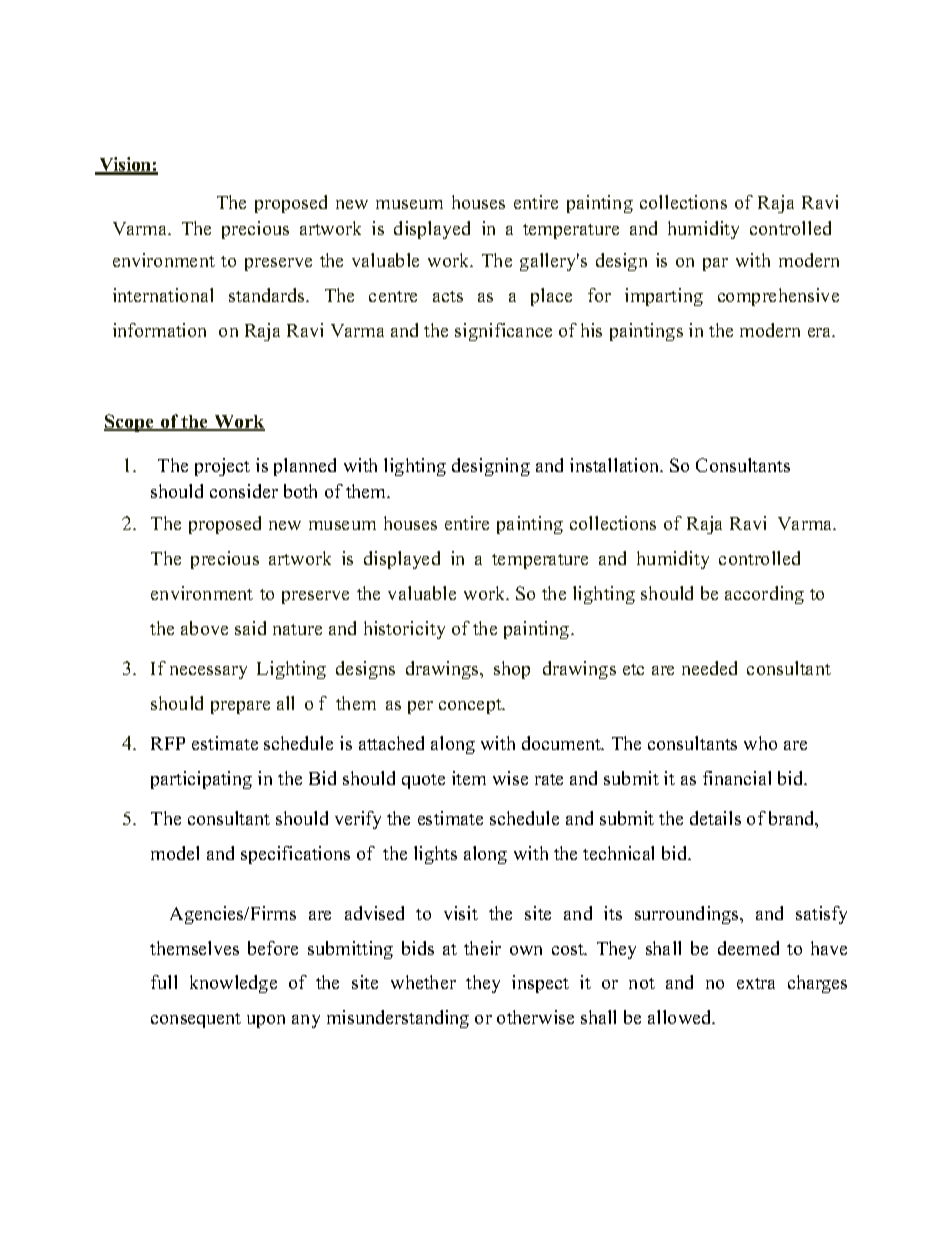  What do you see at coordinates (469, 778) in the page?
I see `item` at bounding box center [469, 778].
